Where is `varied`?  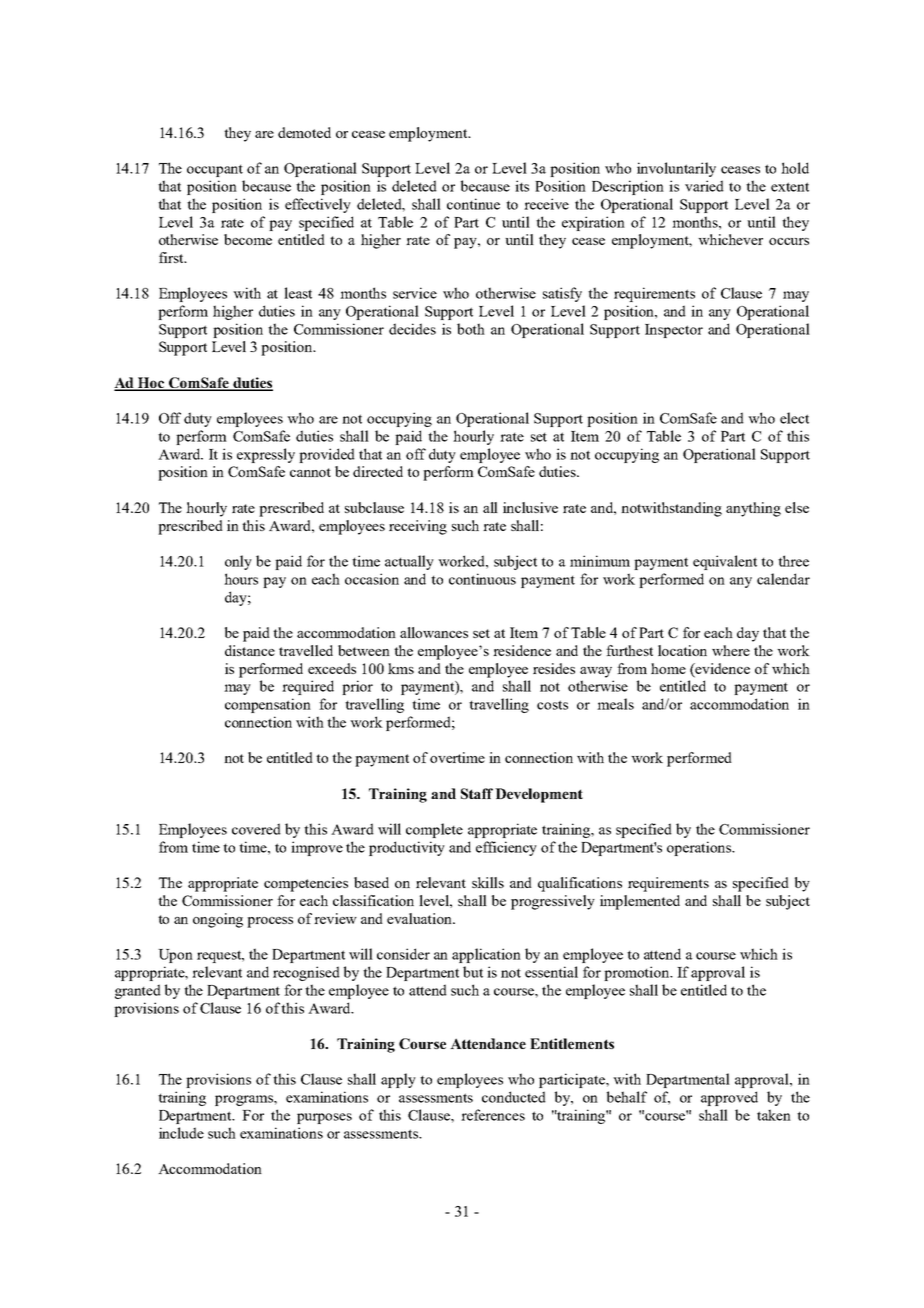 varied is located at coordinates (704, 186).
